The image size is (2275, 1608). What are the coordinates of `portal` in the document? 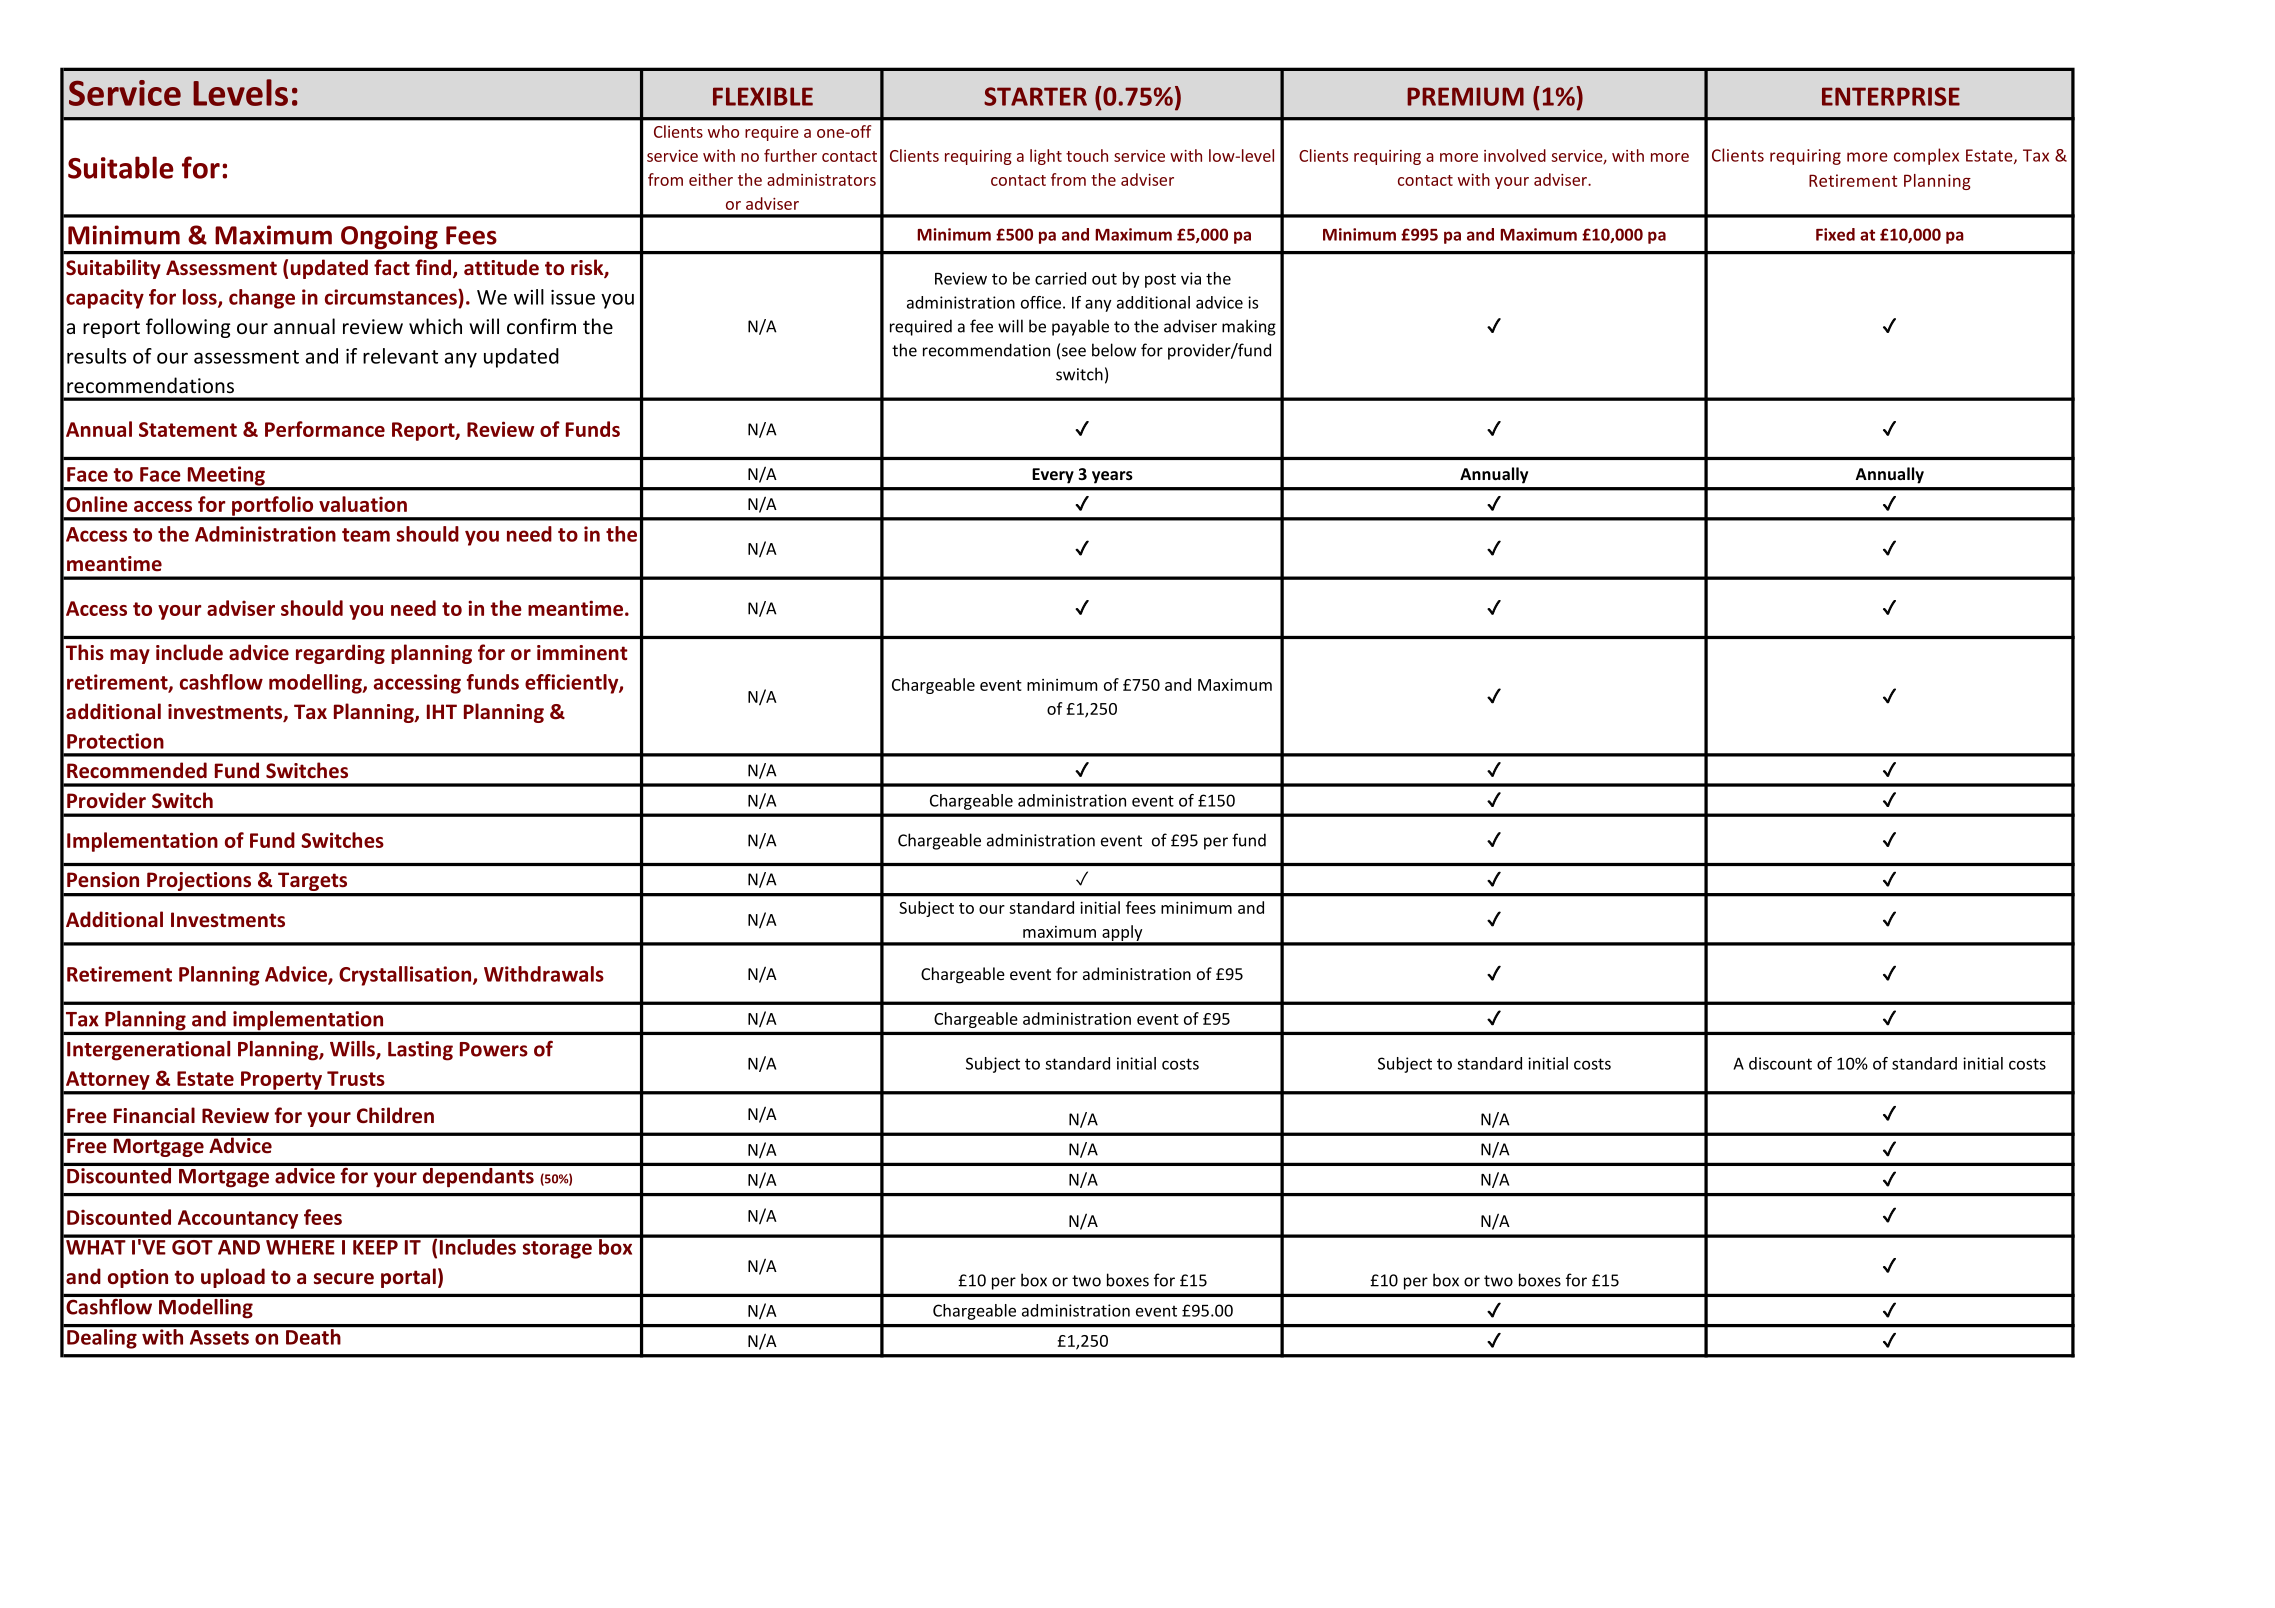 It's located at (408, 1278).
